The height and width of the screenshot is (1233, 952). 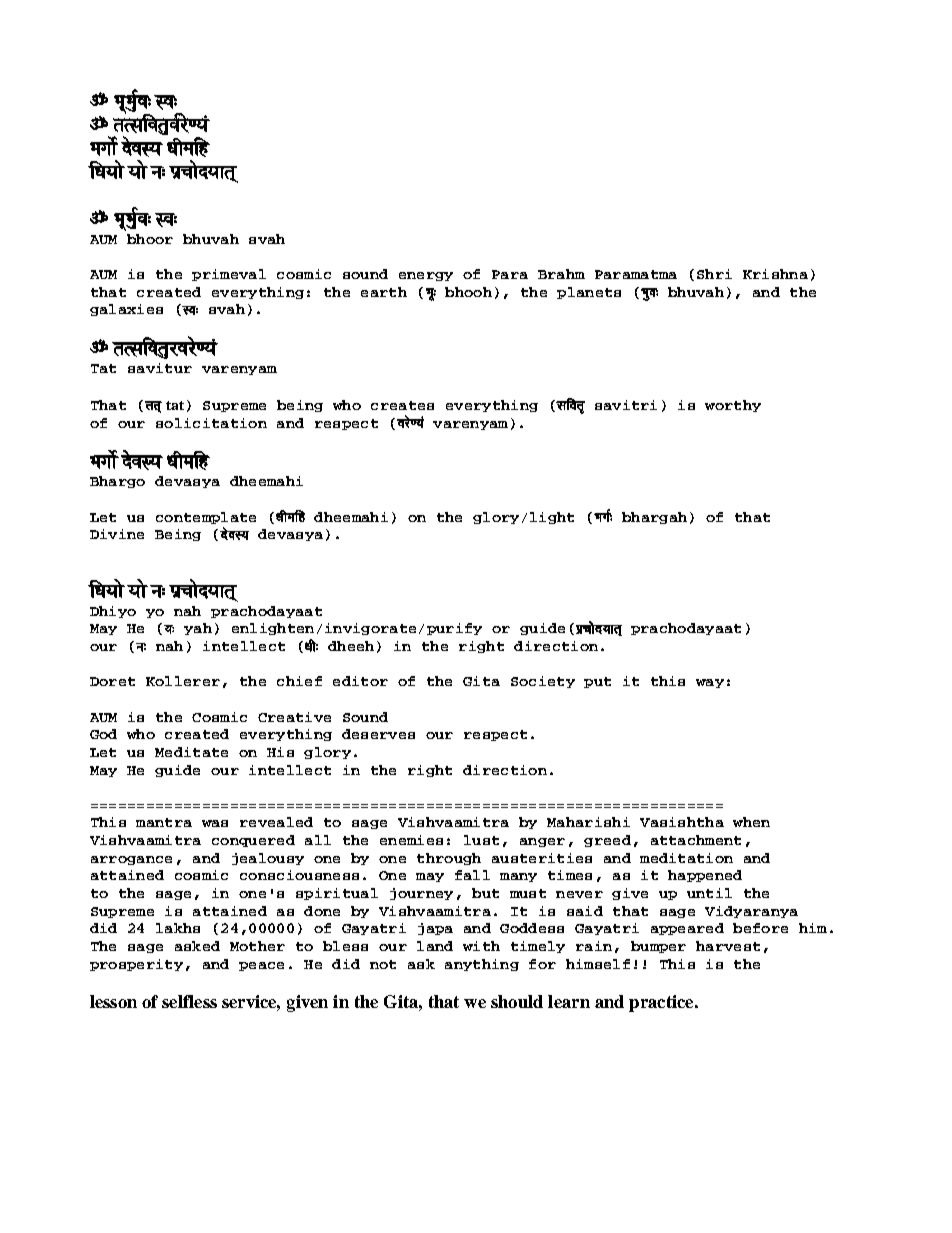 What do you see at coordinates (198, 629) in the screenshot?
I see `yah` at bounding box center [198, 629].
